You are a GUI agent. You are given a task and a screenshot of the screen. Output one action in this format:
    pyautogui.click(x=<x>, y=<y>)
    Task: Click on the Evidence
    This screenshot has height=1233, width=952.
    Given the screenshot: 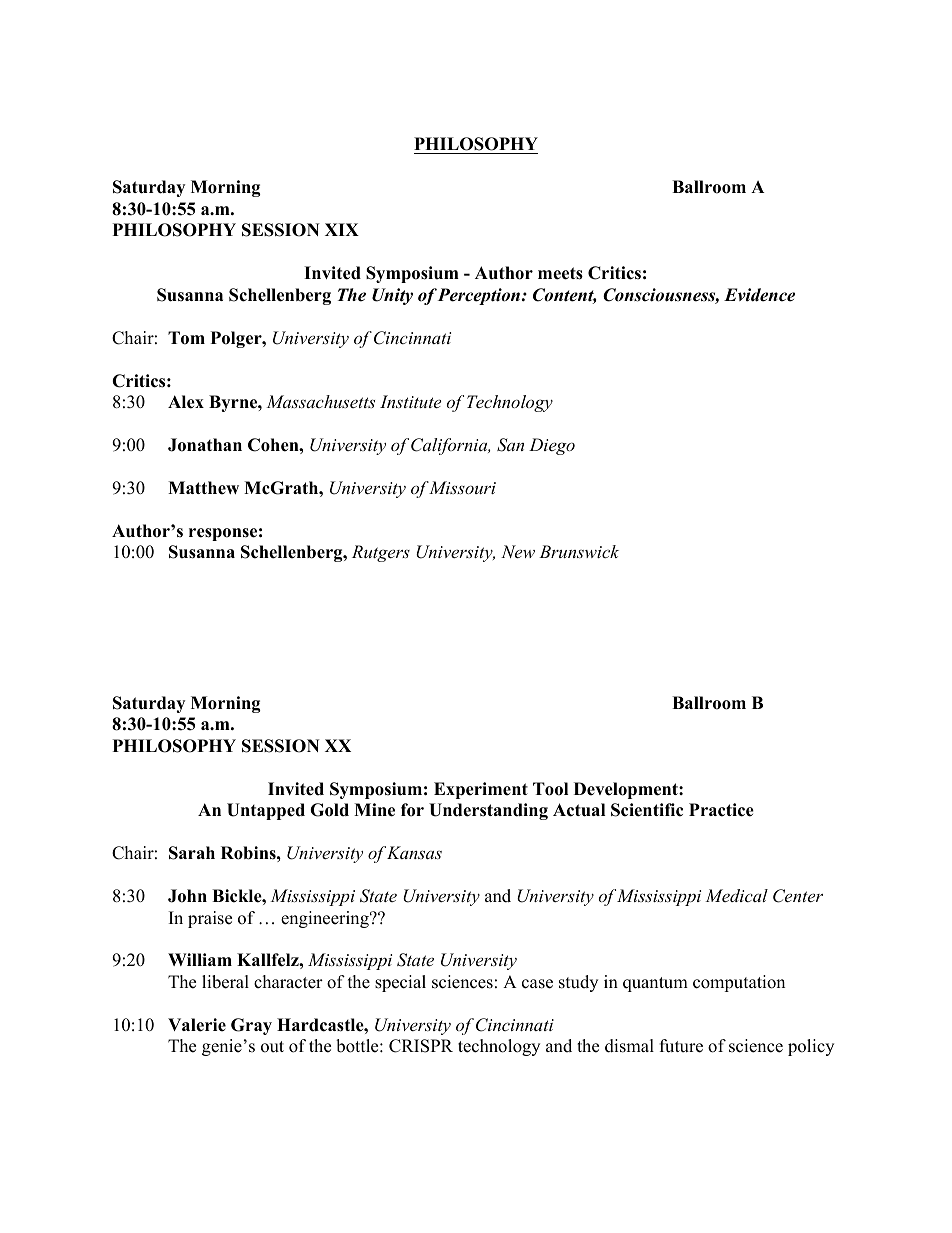 What is the action you would take?
    pyautogui.click(x=759, y=295)
